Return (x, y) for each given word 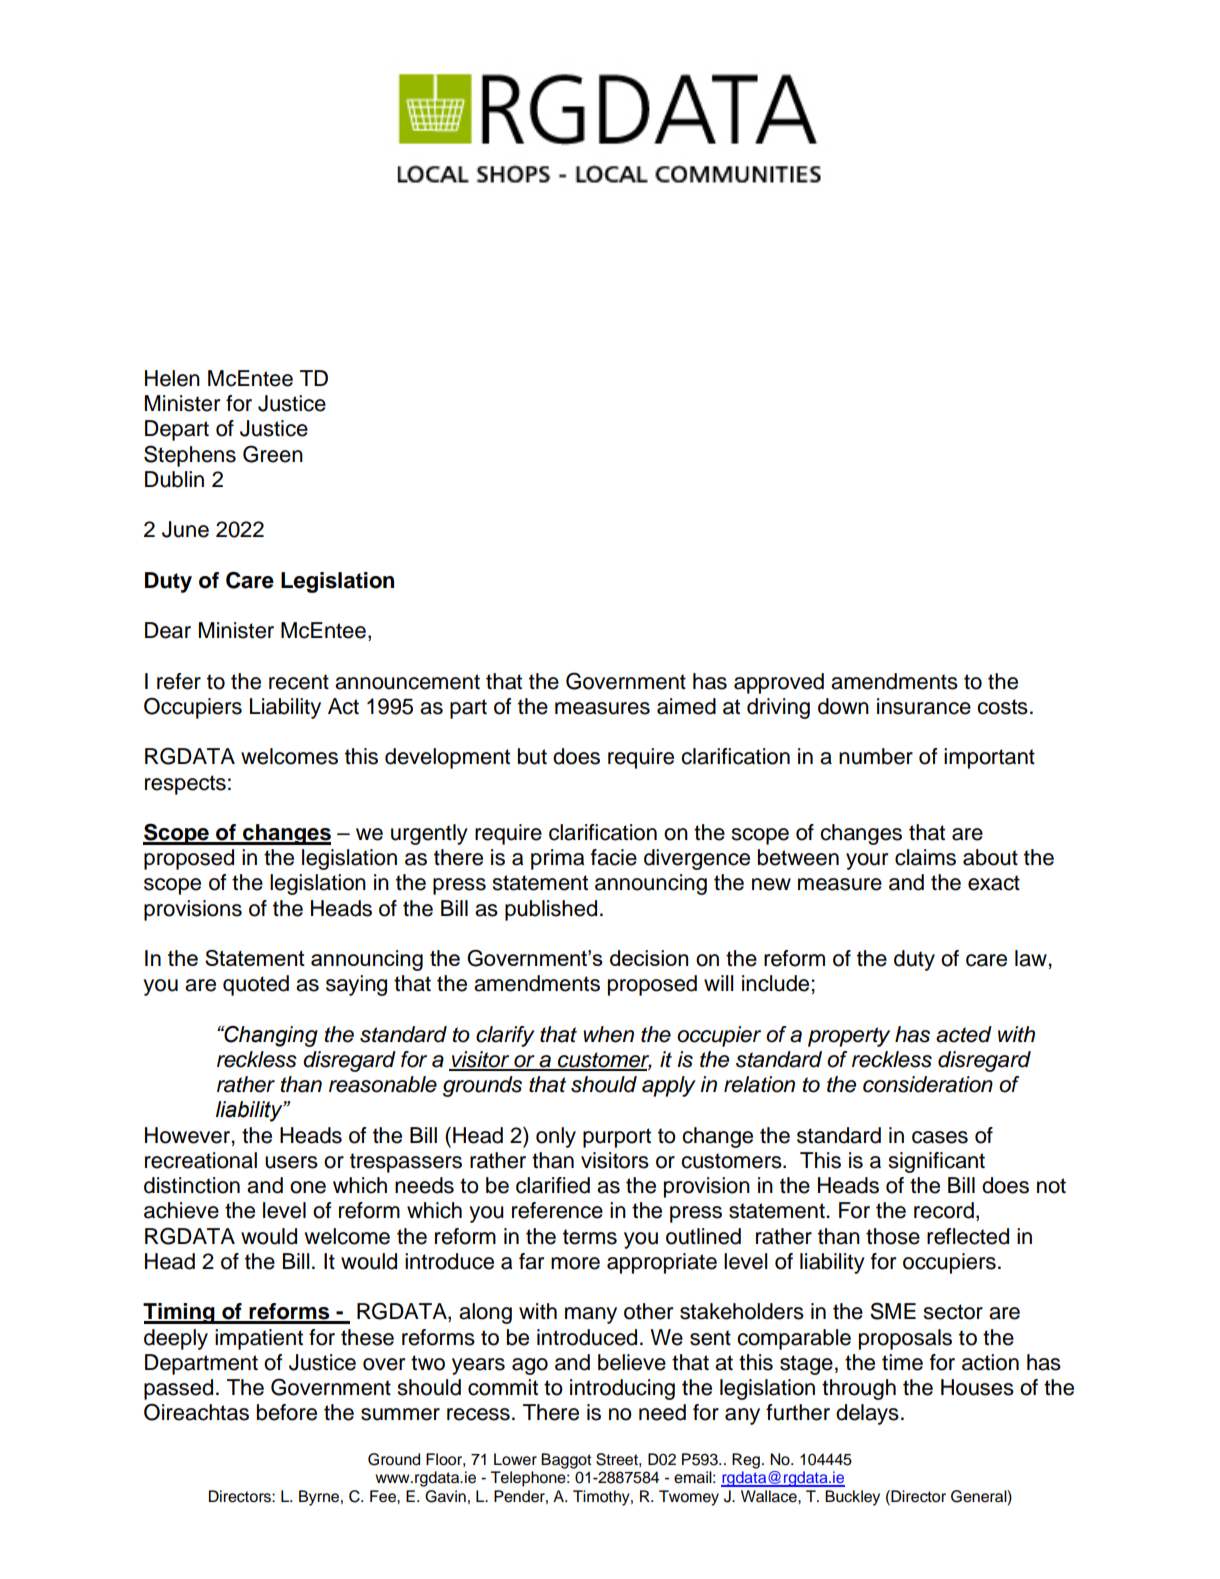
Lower (515, 1459)
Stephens (190, 456)
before (287, 1412)
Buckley (852, 1498)
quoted (256, 985)
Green (273, 454)
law (1031, 958)
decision (649, 958)
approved (779, 683)
